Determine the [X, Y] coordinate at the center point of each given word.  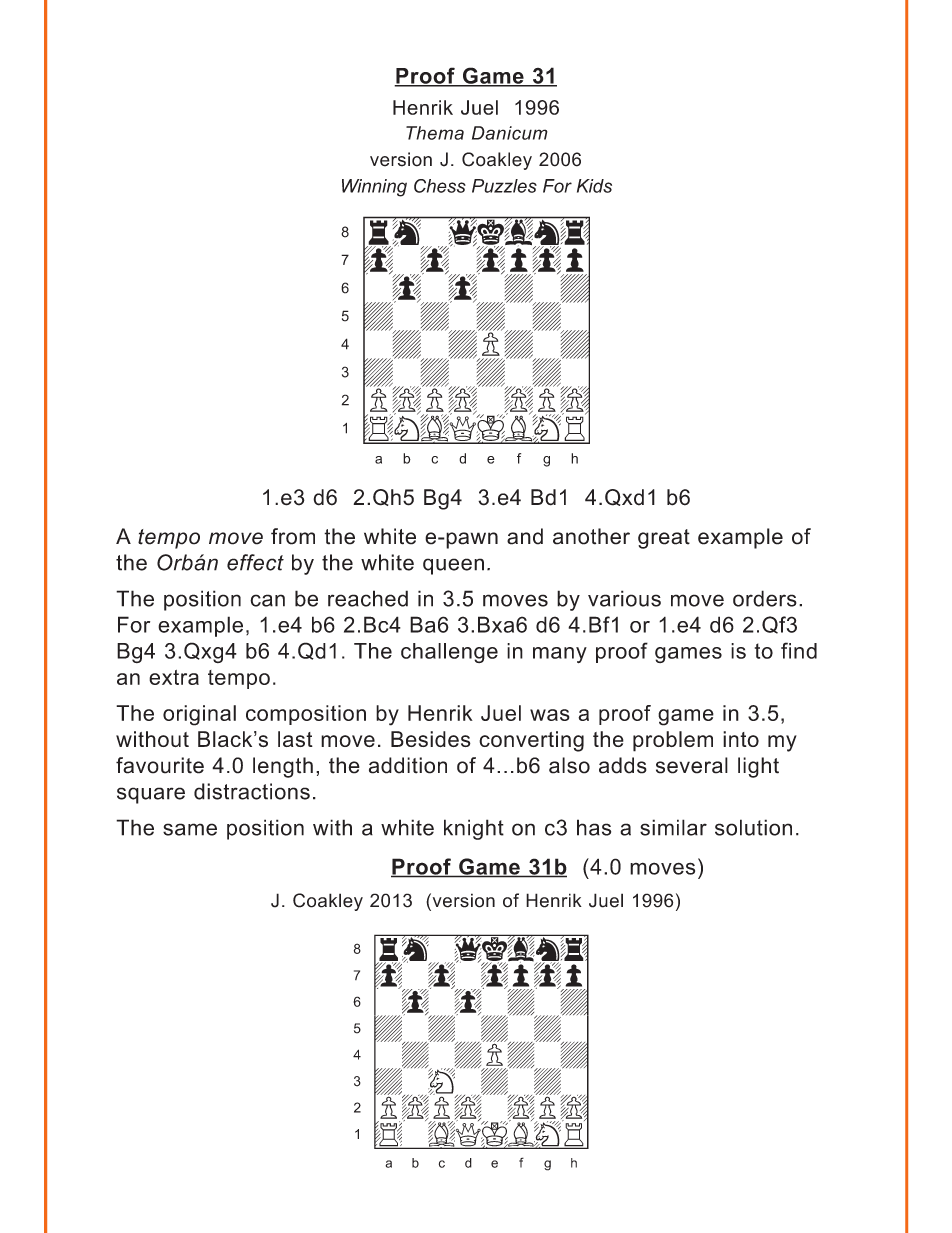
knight [474, 829]
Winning [374, 188]
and [525, 536]
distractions [252, 791]
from [293, 536]
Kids [594, 186]
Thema [435, 133]
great [664, 539]
